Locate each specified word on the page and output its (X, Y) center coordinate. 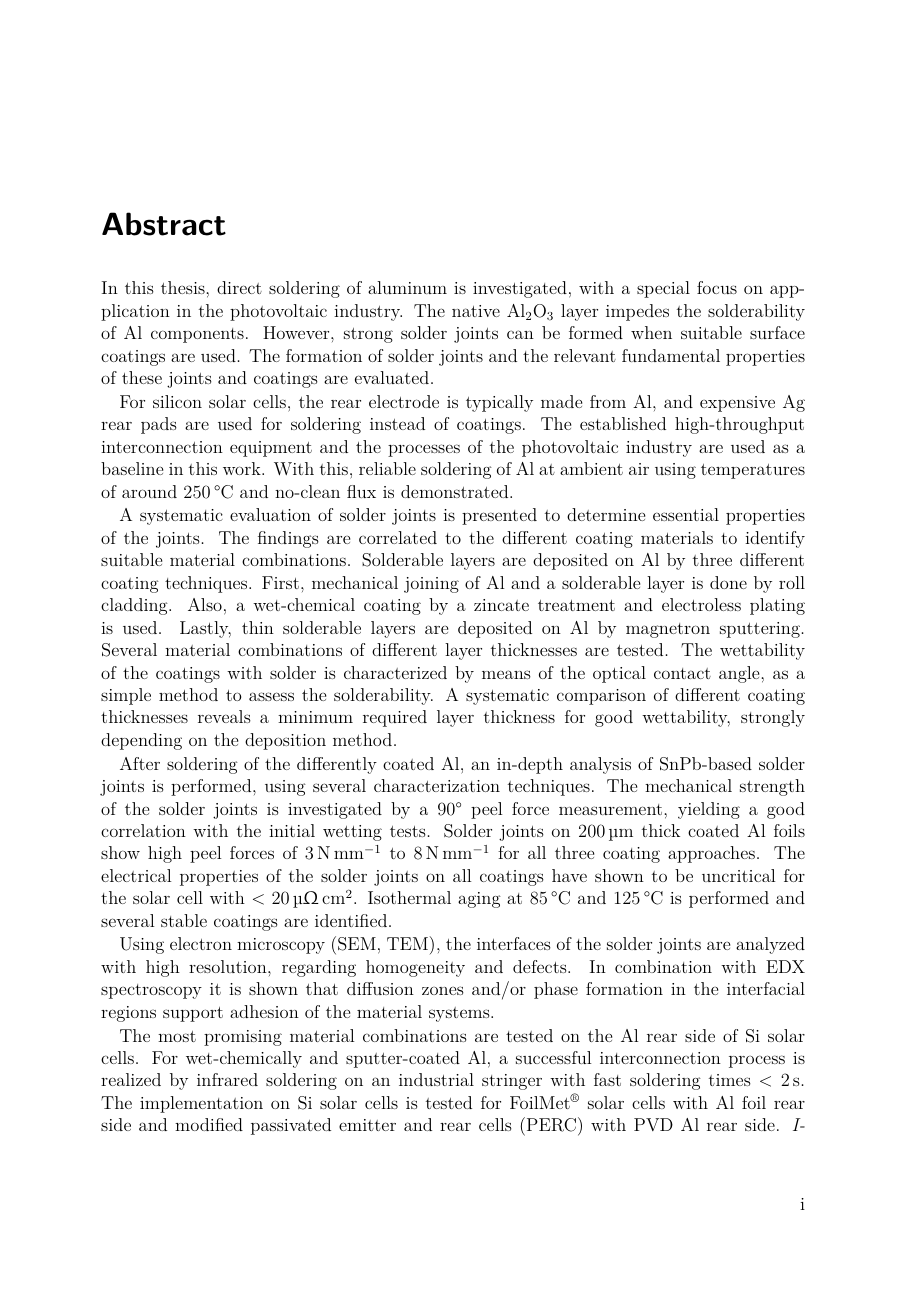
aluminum (407, 287)
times (730, 1080)
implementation (201, 1104)
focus (717, 287)
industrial (436, 1079)
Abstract (164, 224)
